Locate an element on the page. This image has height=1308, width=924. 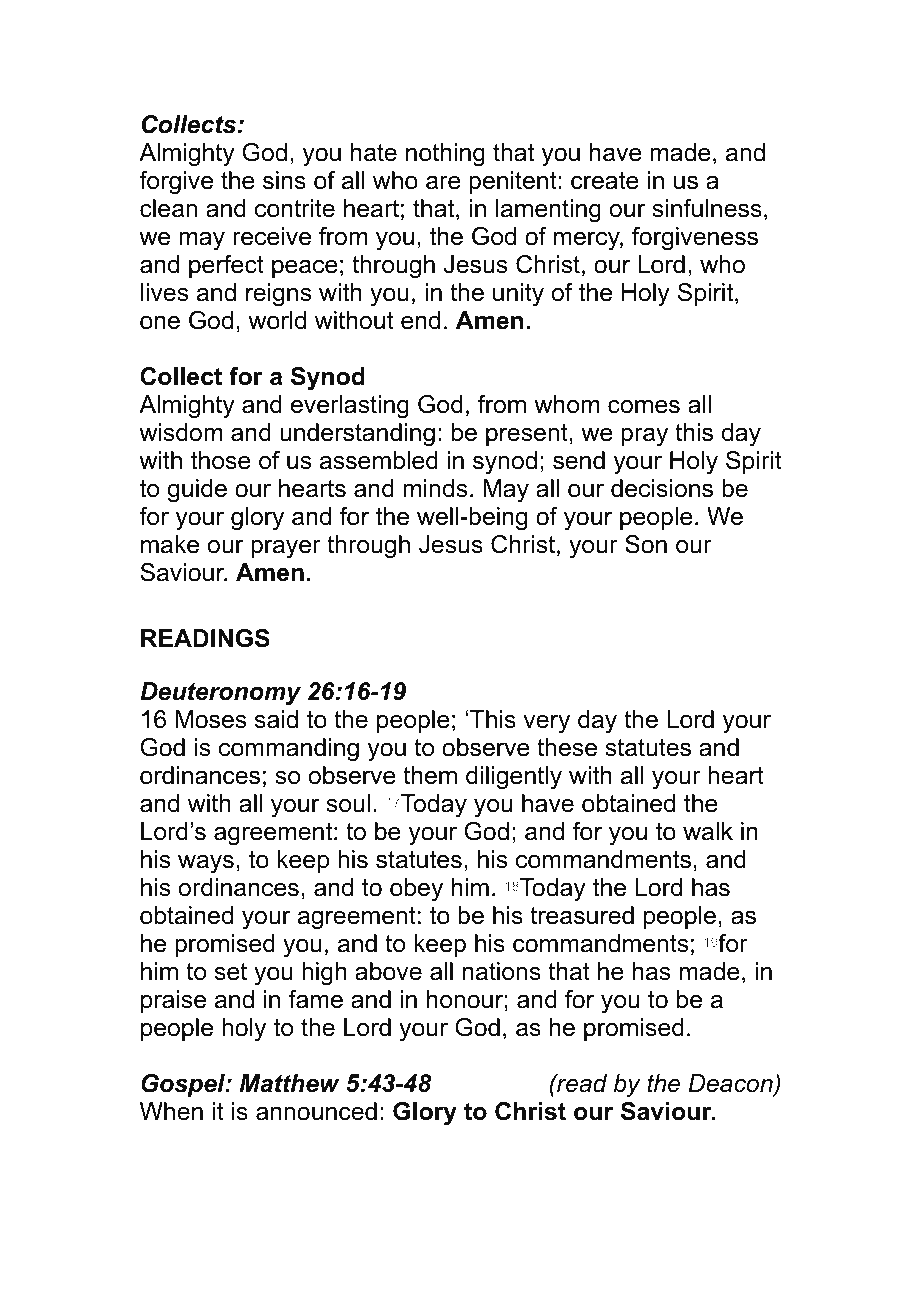
sins is located at coordinates (284, 180).
